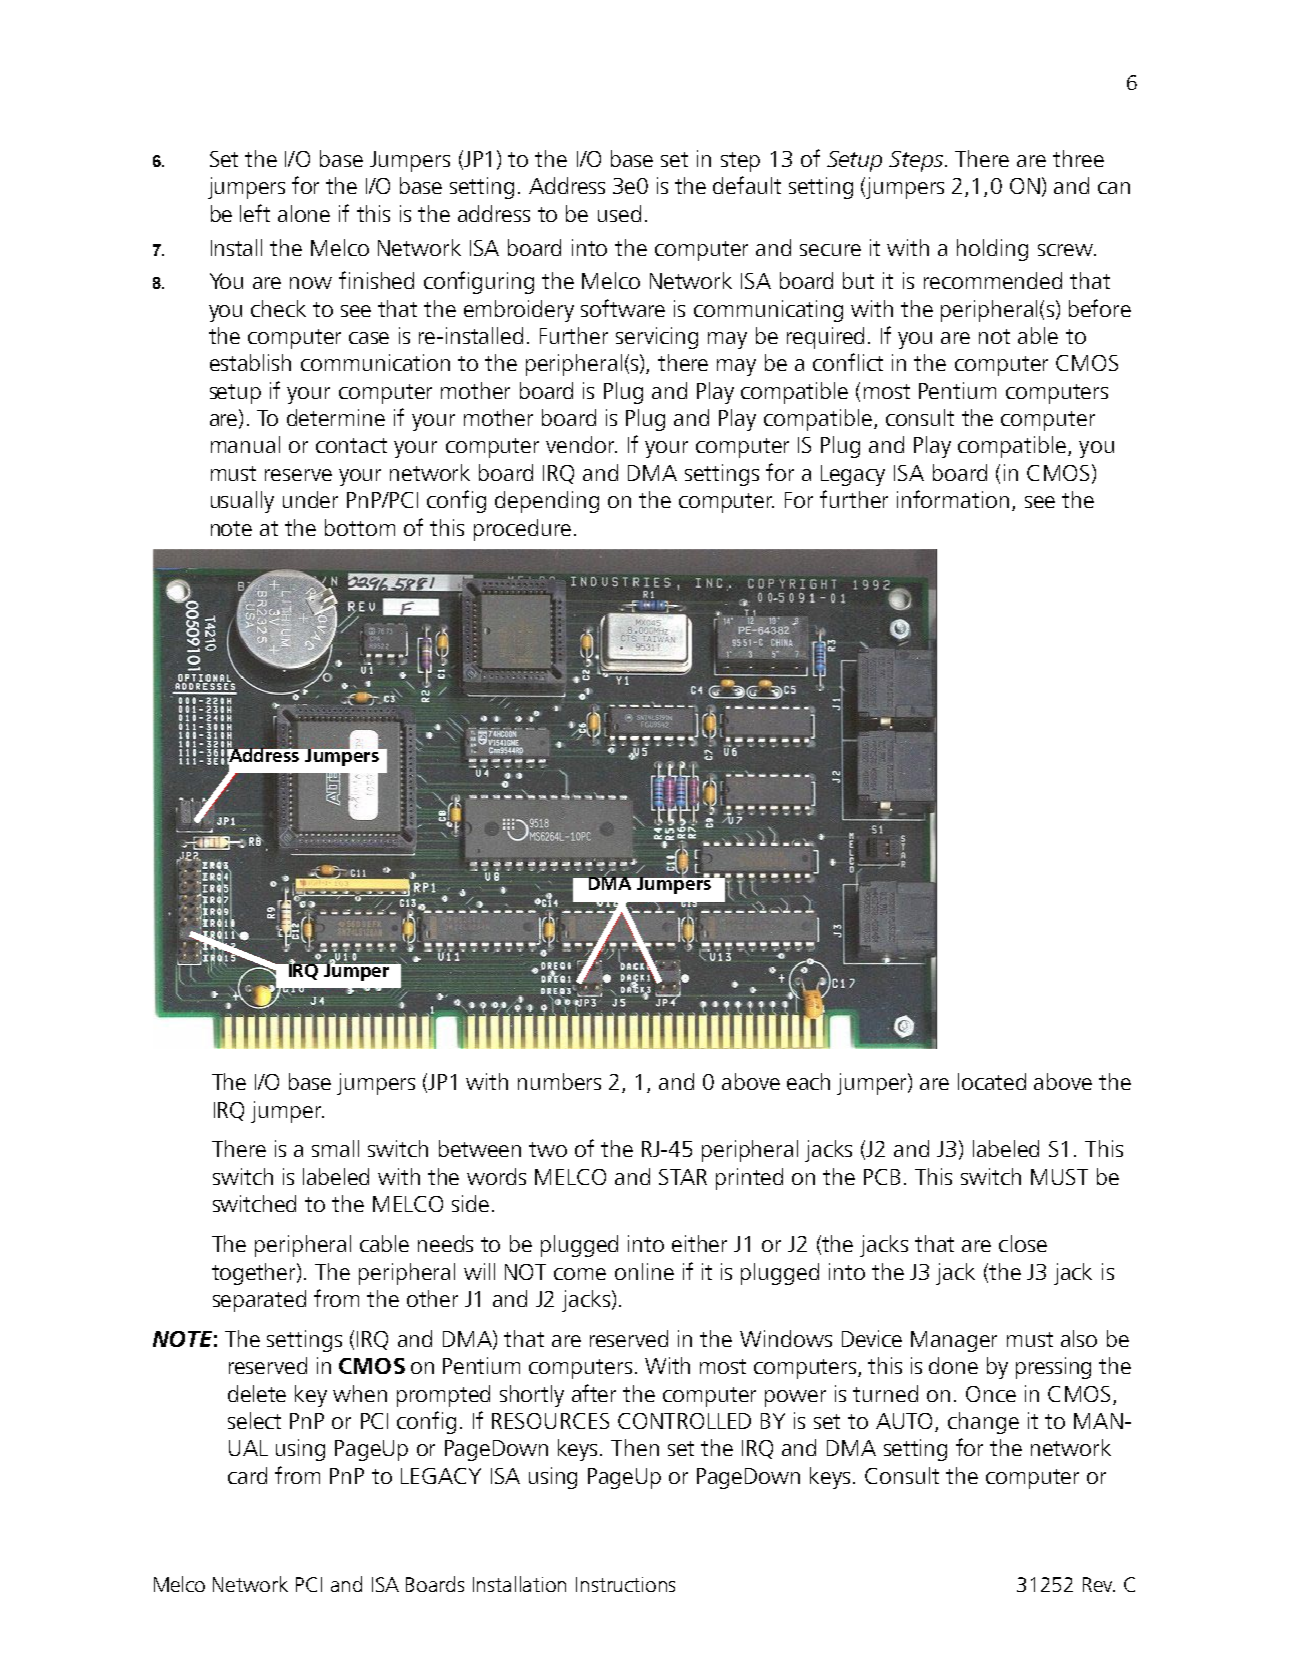 The image size is (1289, 1668). What do you see at coordinates (953, 499) in the screenshot?
I see `information` at bounding box center [953, 499].
